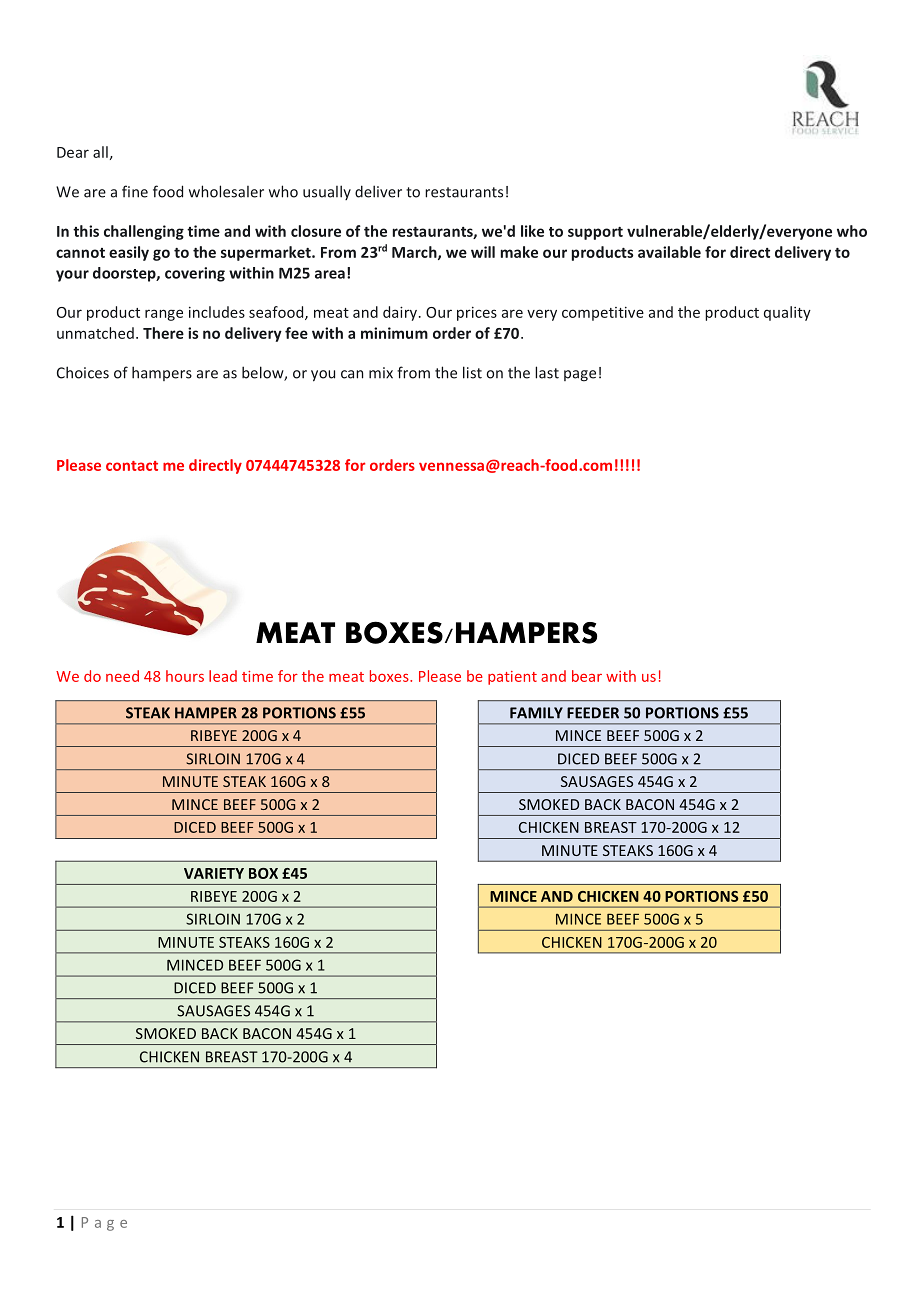  Describe the element at coordinates (185, 676) in the screenshot. I see `hours` at that location.
